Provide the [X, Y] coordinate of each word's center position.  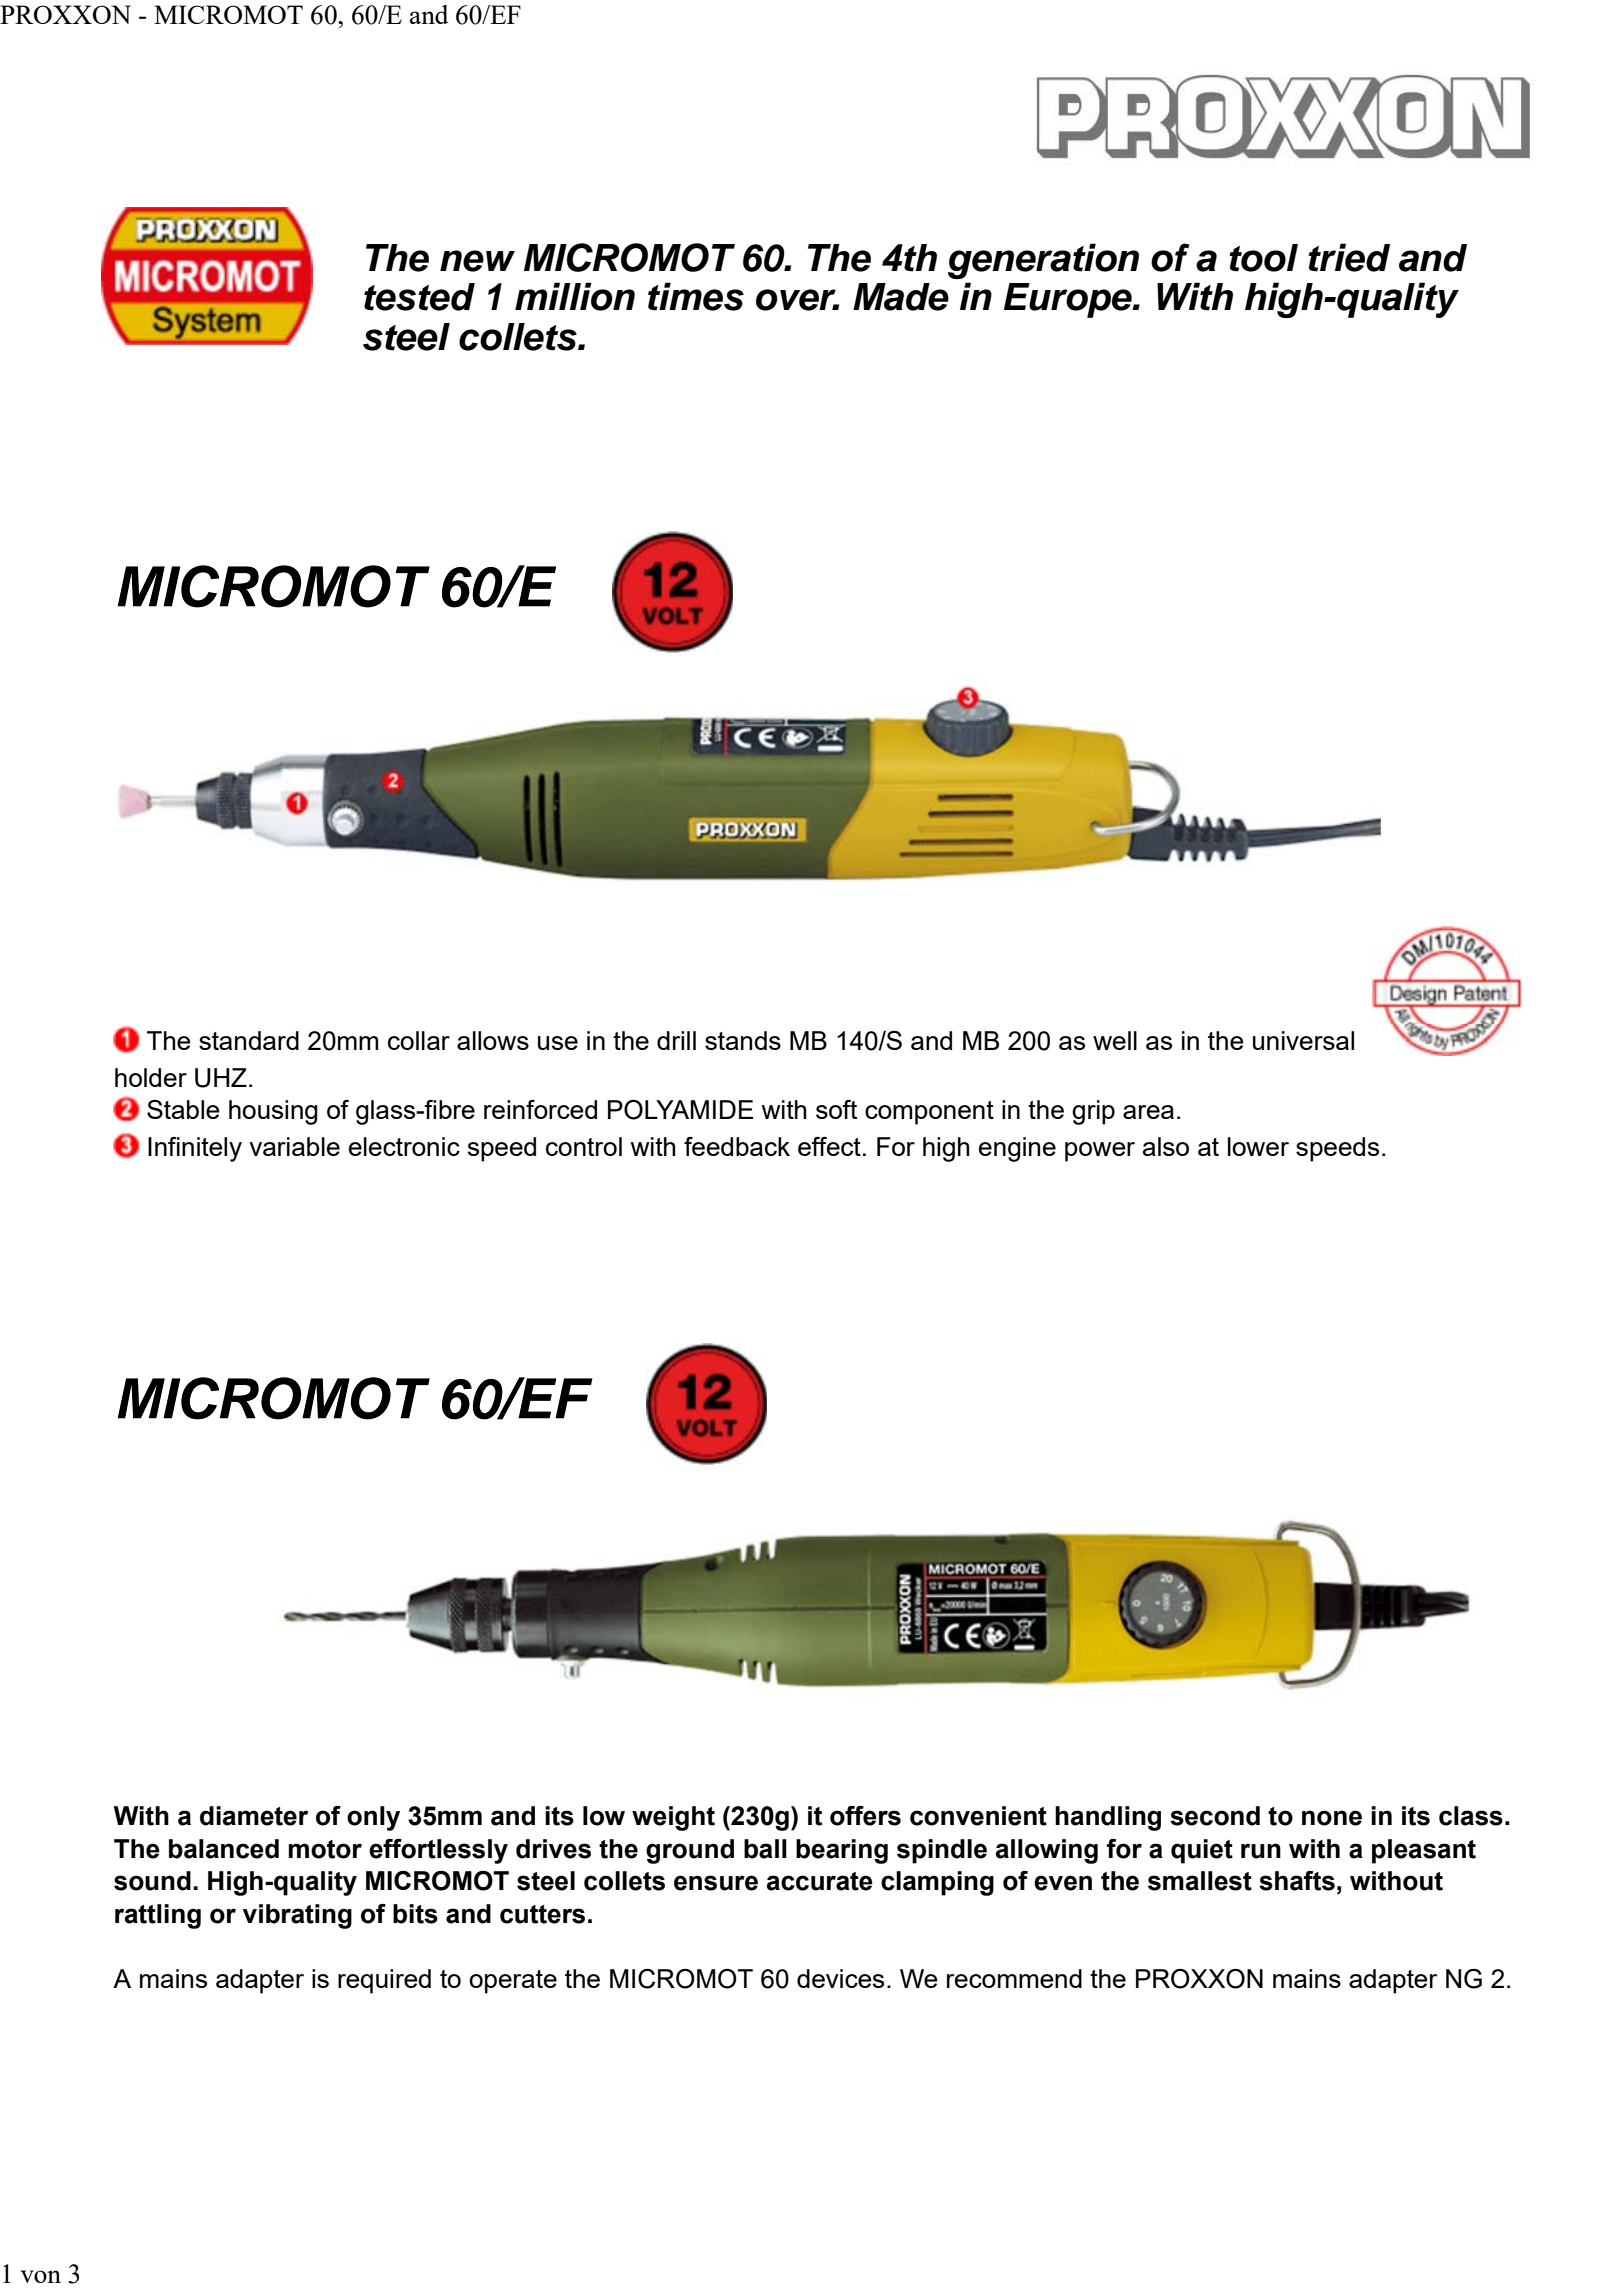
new [477, 261]
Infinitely [195, 1149]
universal [1303, 1040]
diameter [254, 1816]
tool [1263, 258]
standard [249, 1040]
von [41, 2276]
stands [743, 1040]
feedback [737, 1146]
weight [673, 1818]
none [1332, 1818]
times [696, 296]
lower [1258, 1146]
